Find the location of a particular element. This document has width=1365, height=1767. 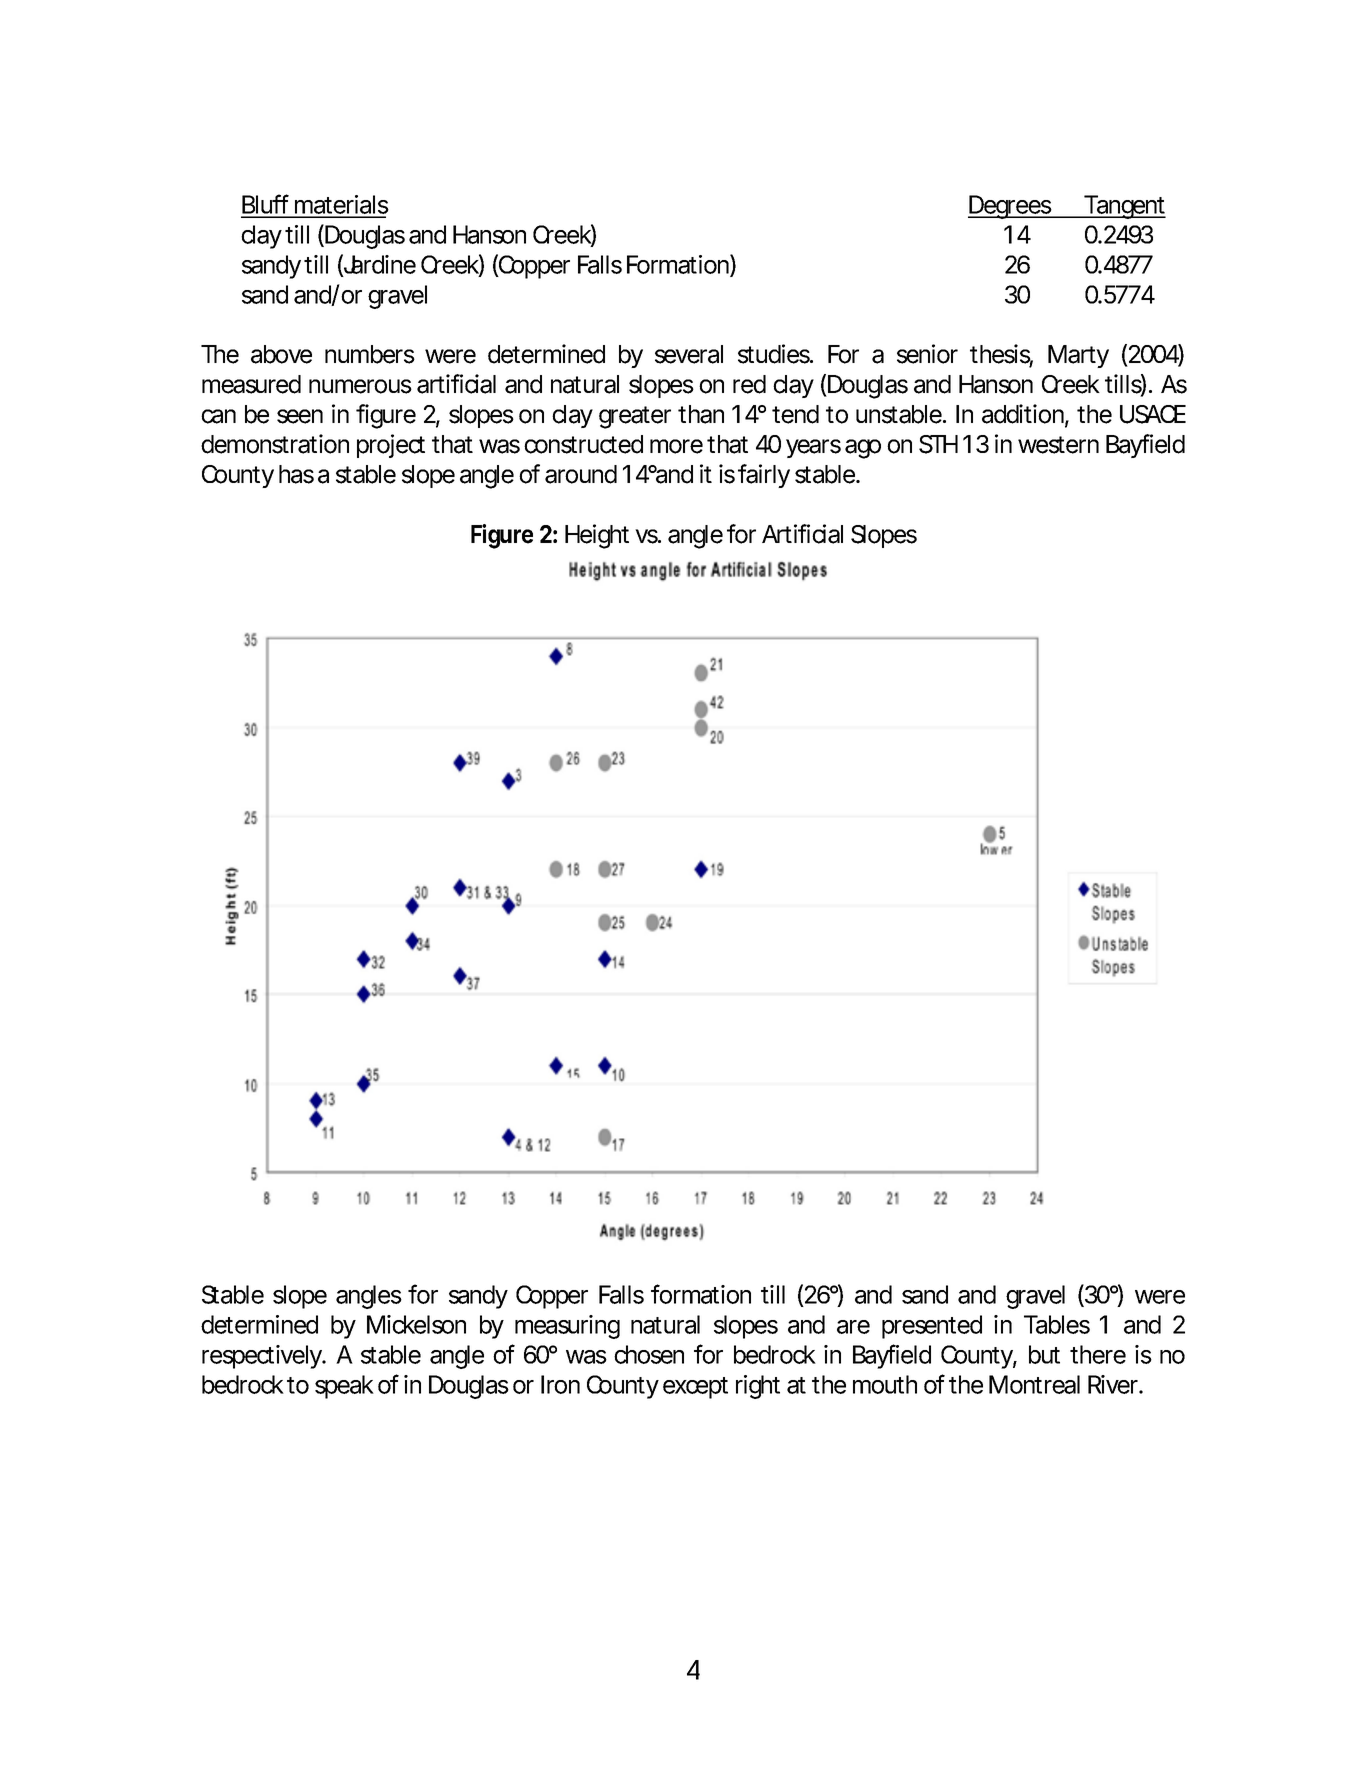

speak is located at coordinates (344, 1387).
